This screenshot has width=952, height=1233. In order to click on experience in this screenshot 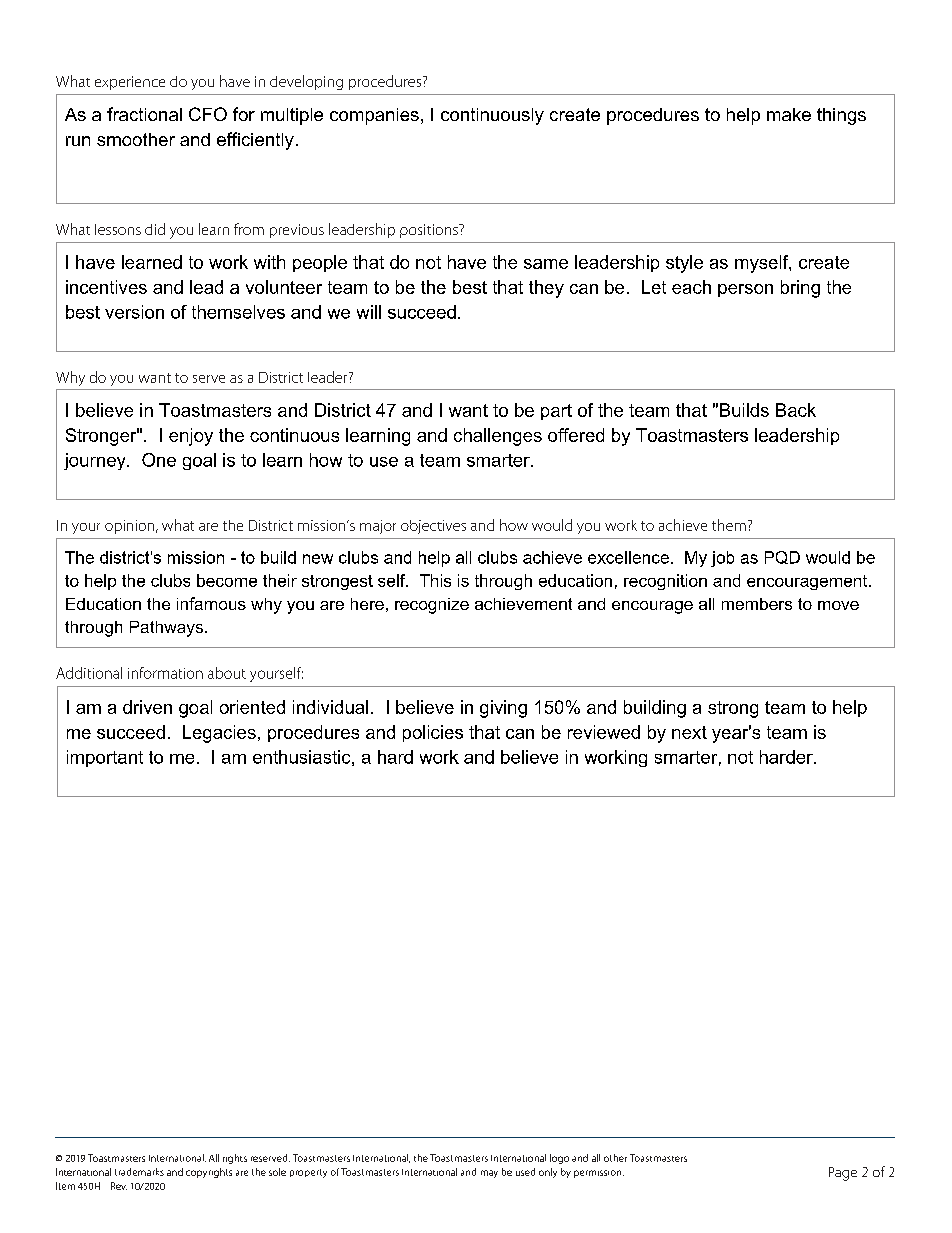, I will do `click(130, 83)`.
